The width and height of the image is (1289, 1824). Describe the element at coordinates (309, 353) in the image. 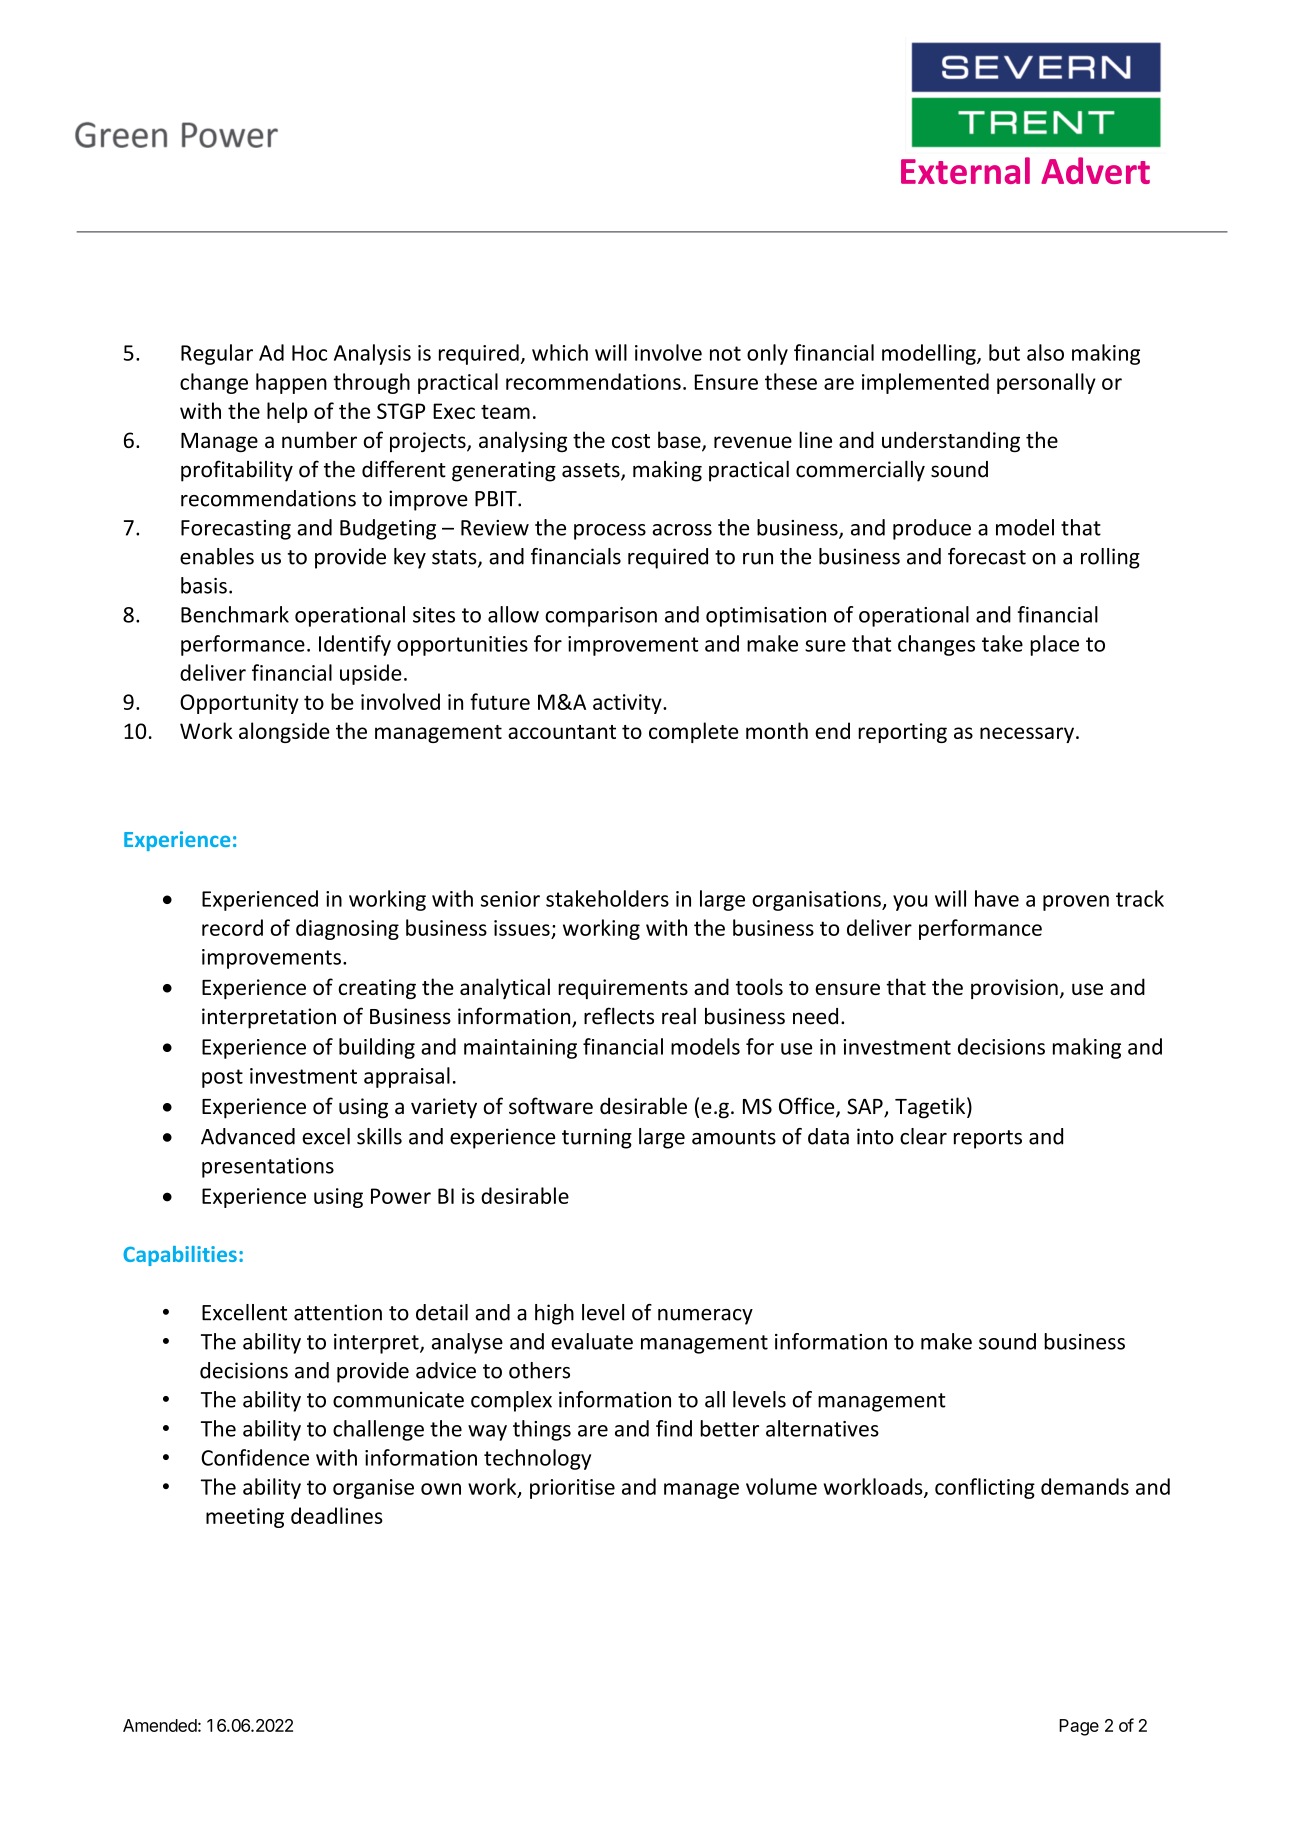

I see `Hoc` at that location.
